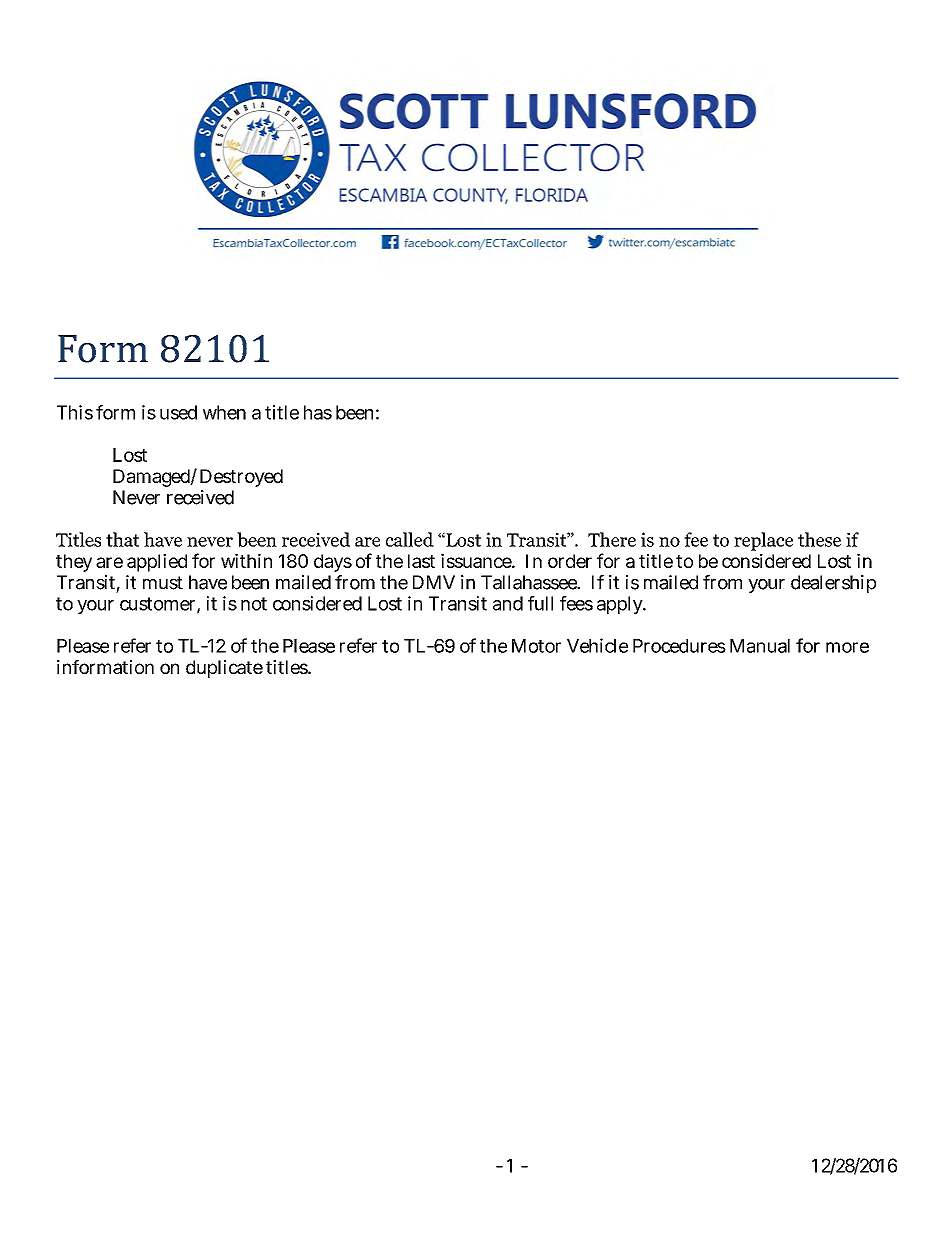 The height and width of the image is (1233, 952). Describe the element at coordinates (760, 646) in the image. I see `Manual` at that location.
